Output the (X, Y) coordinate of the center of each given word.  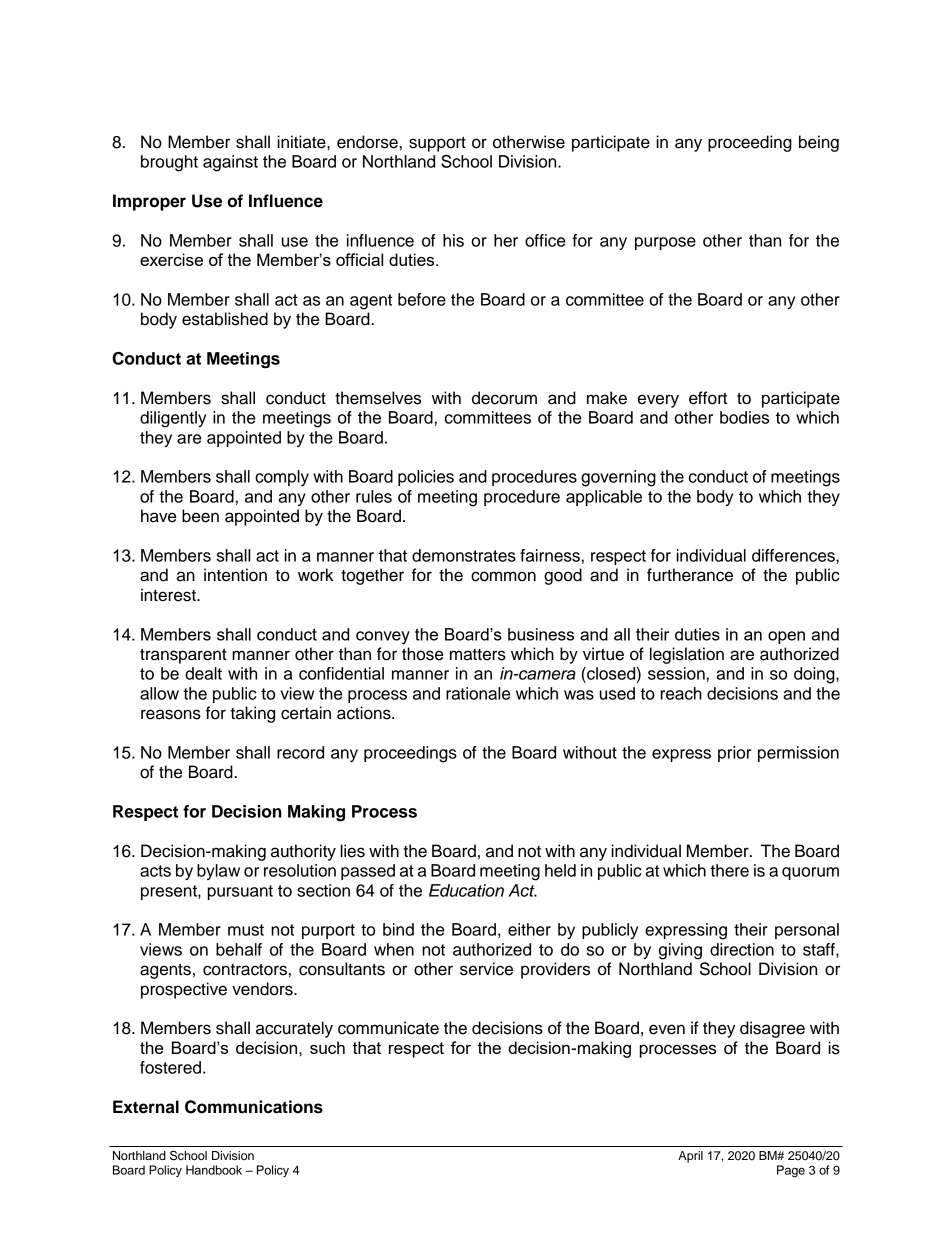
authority (303, 852)
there (729, 870)
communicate (388, 1028)
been (200, 516)
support (437, 144)
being (819, 143)
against (230, 163)
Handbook (214, 1170)
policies (426, 478)
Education (466, 890)
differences (794, 555)
